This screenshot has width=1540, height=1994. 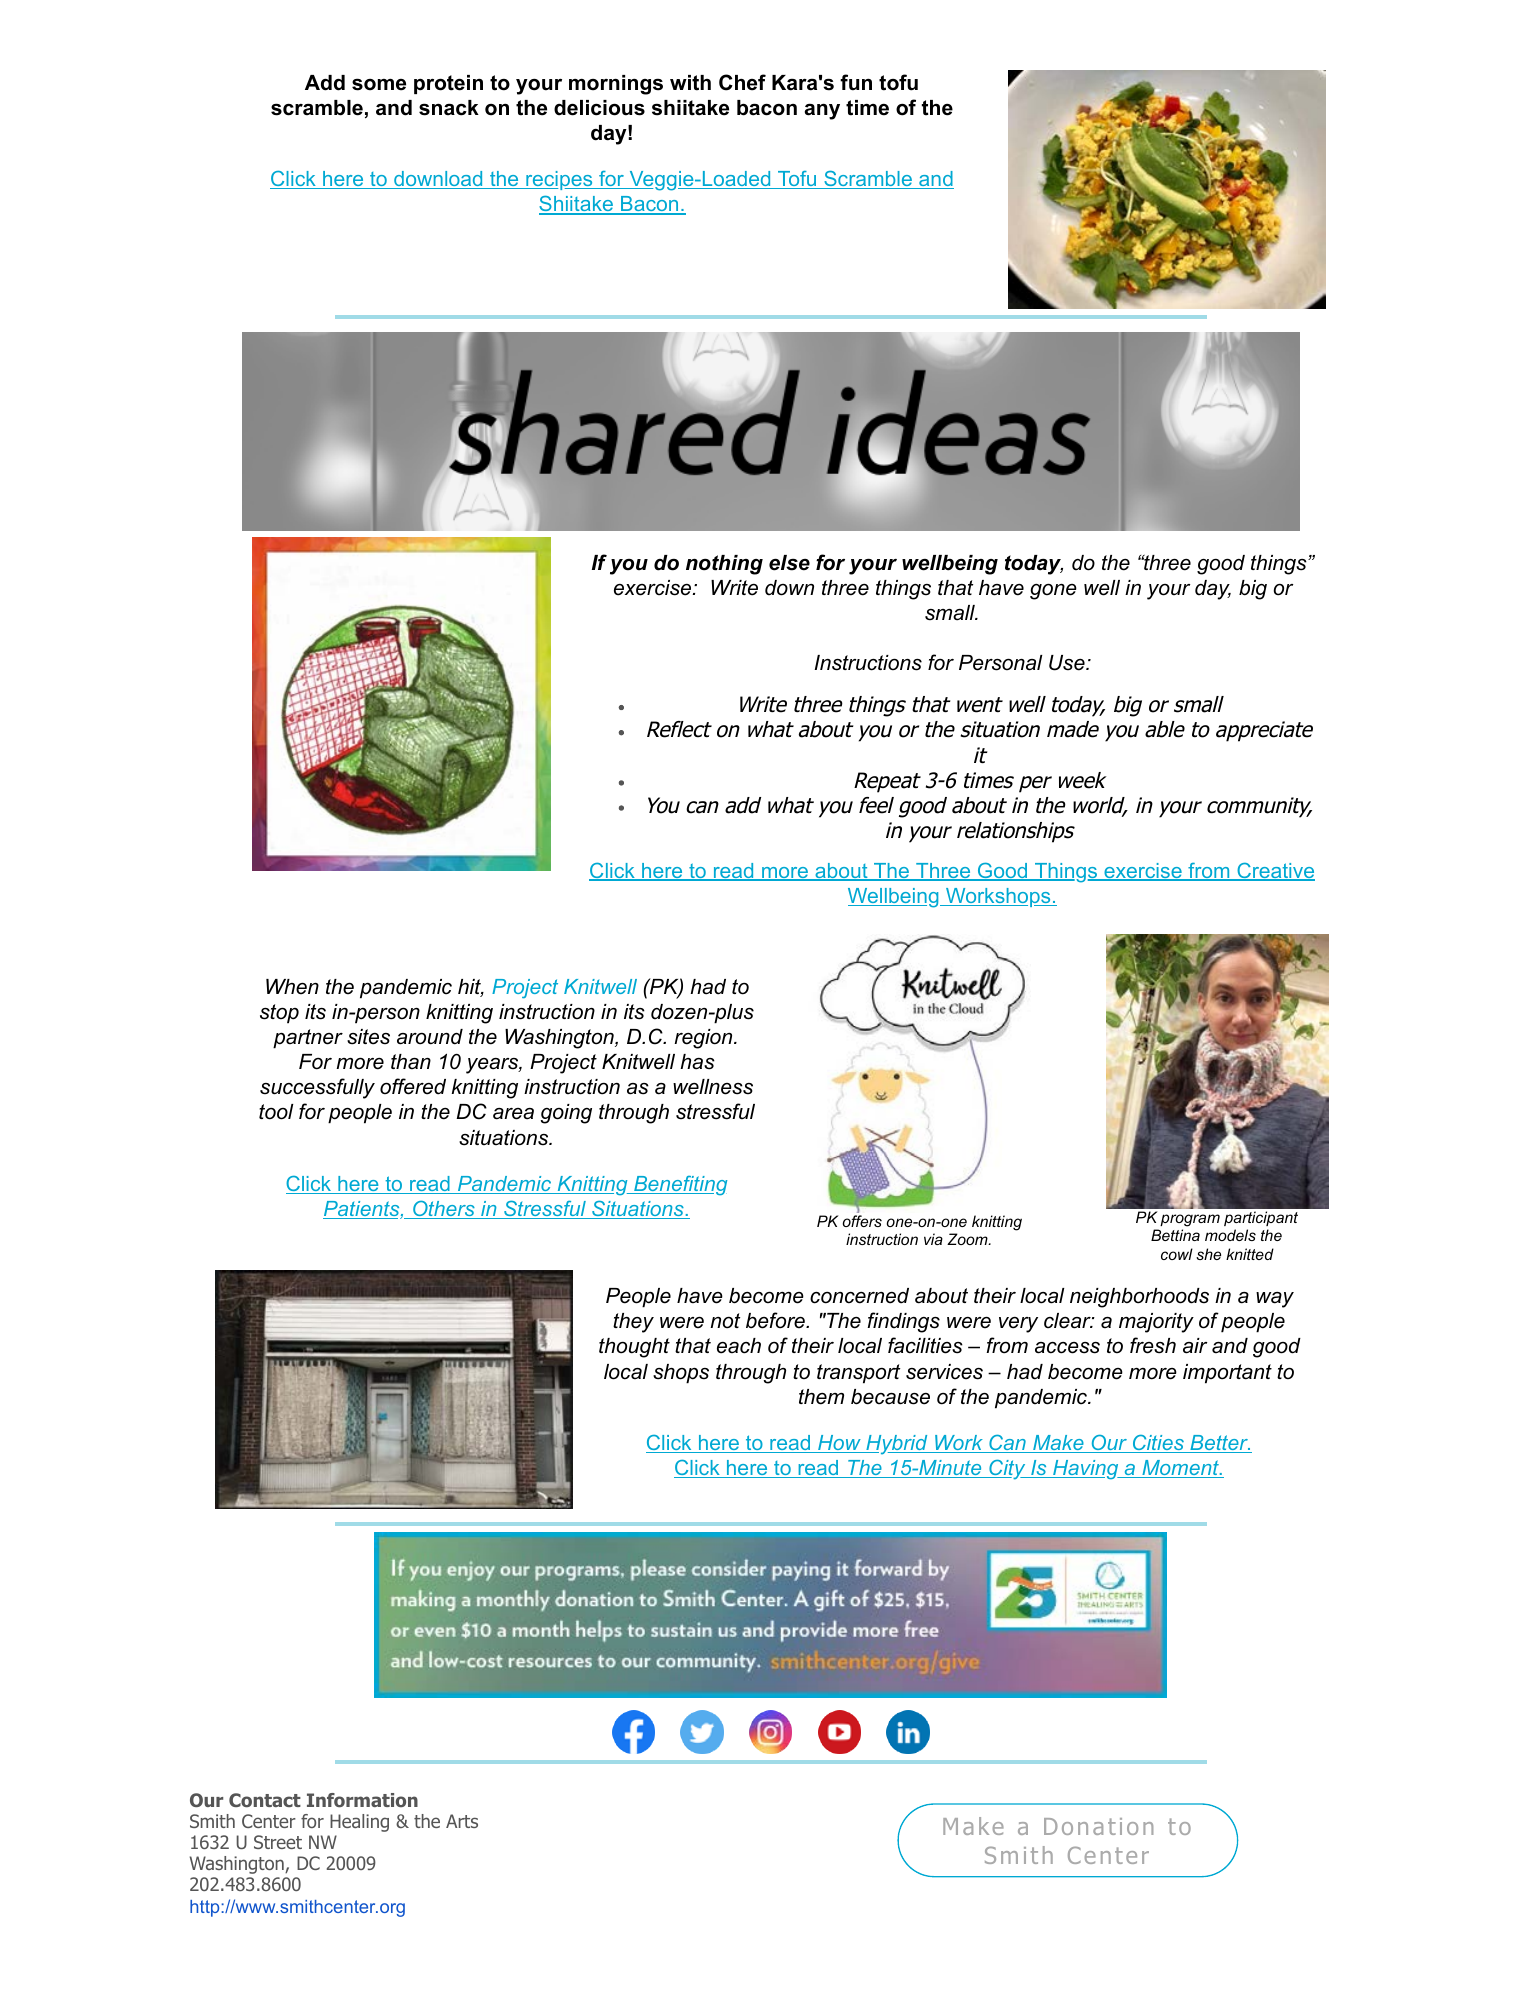 I want to click on region, so click(x=704, y=1039).
